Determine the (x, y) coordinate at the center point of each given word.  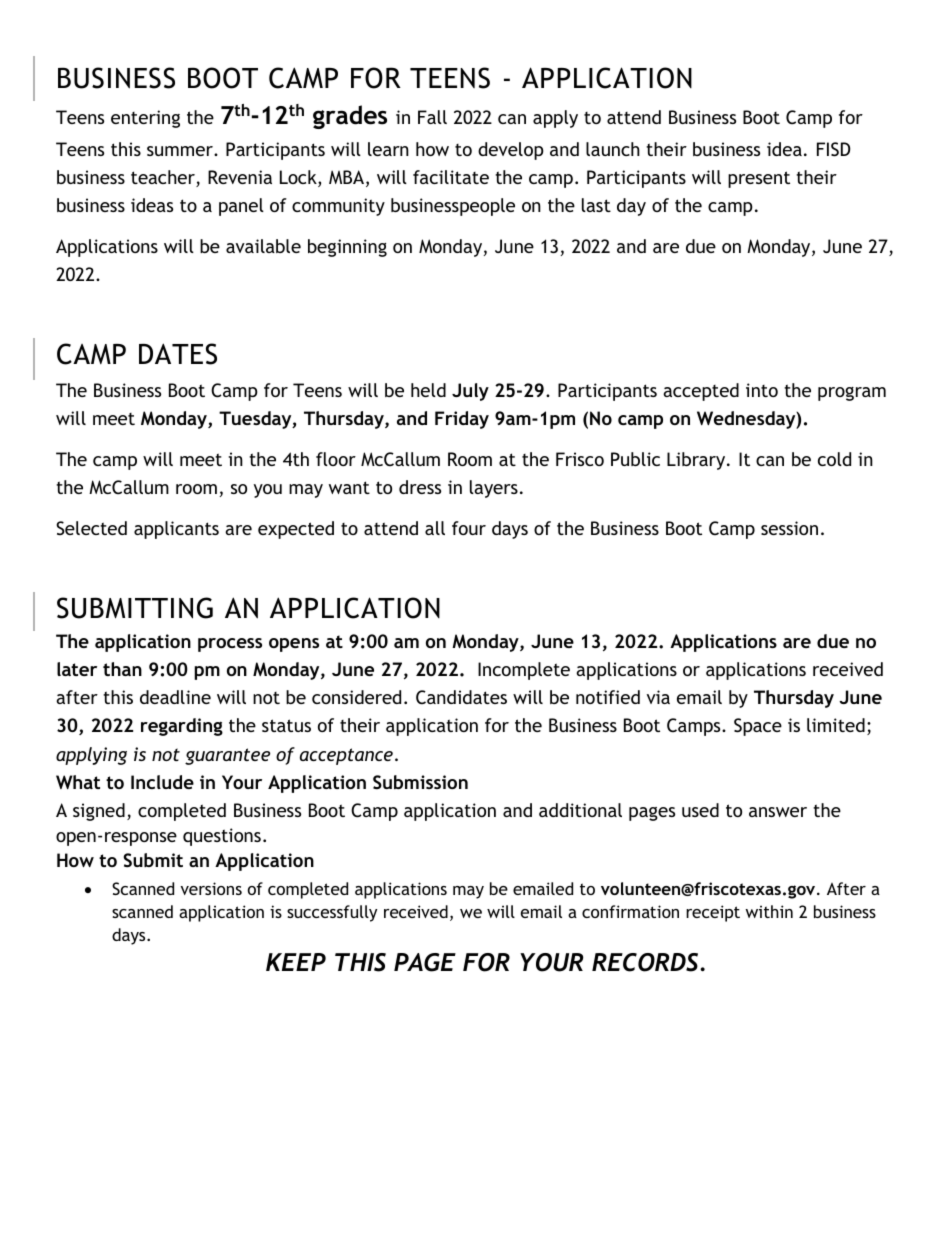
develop (511, 151)
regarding (182, 727)
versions (211, 888)
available (263, 246)
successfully (332, 913)
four (469, 528)
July (470, 392)
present (759, 179)
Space (758, 727)
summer (181, 151)
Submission (420, 782)
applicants (176, 530)
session (789, 528)
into (762, 390)
